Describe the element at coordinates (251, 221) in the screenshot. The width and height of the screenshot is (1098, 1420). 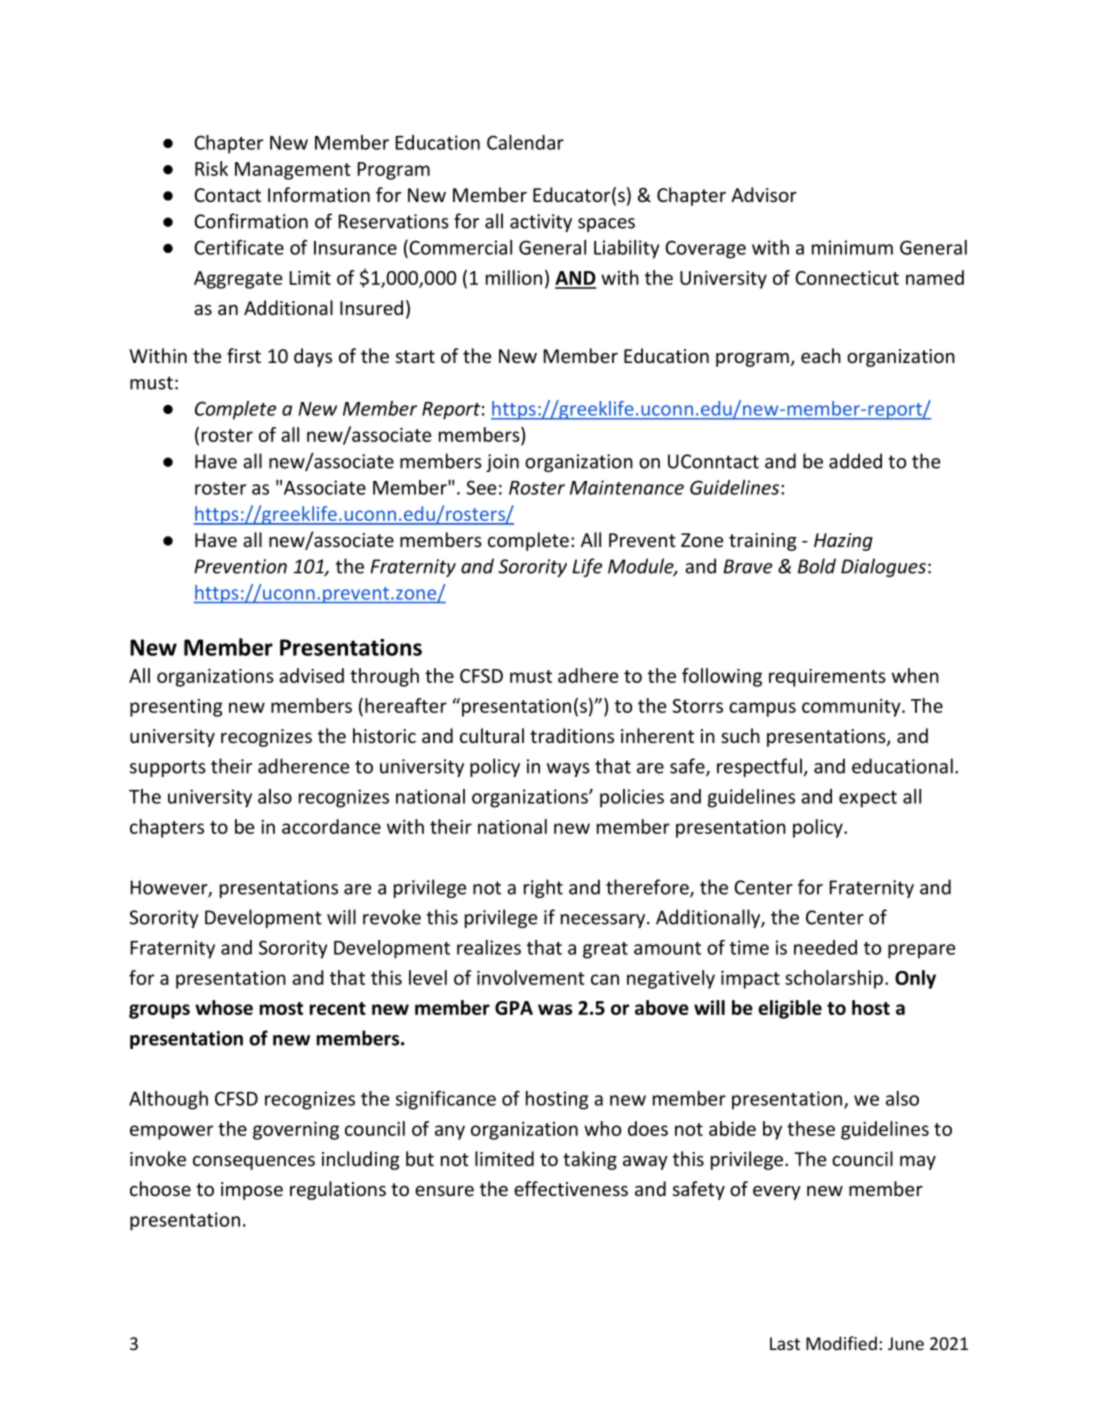
I see `Confirmation` at that location.
